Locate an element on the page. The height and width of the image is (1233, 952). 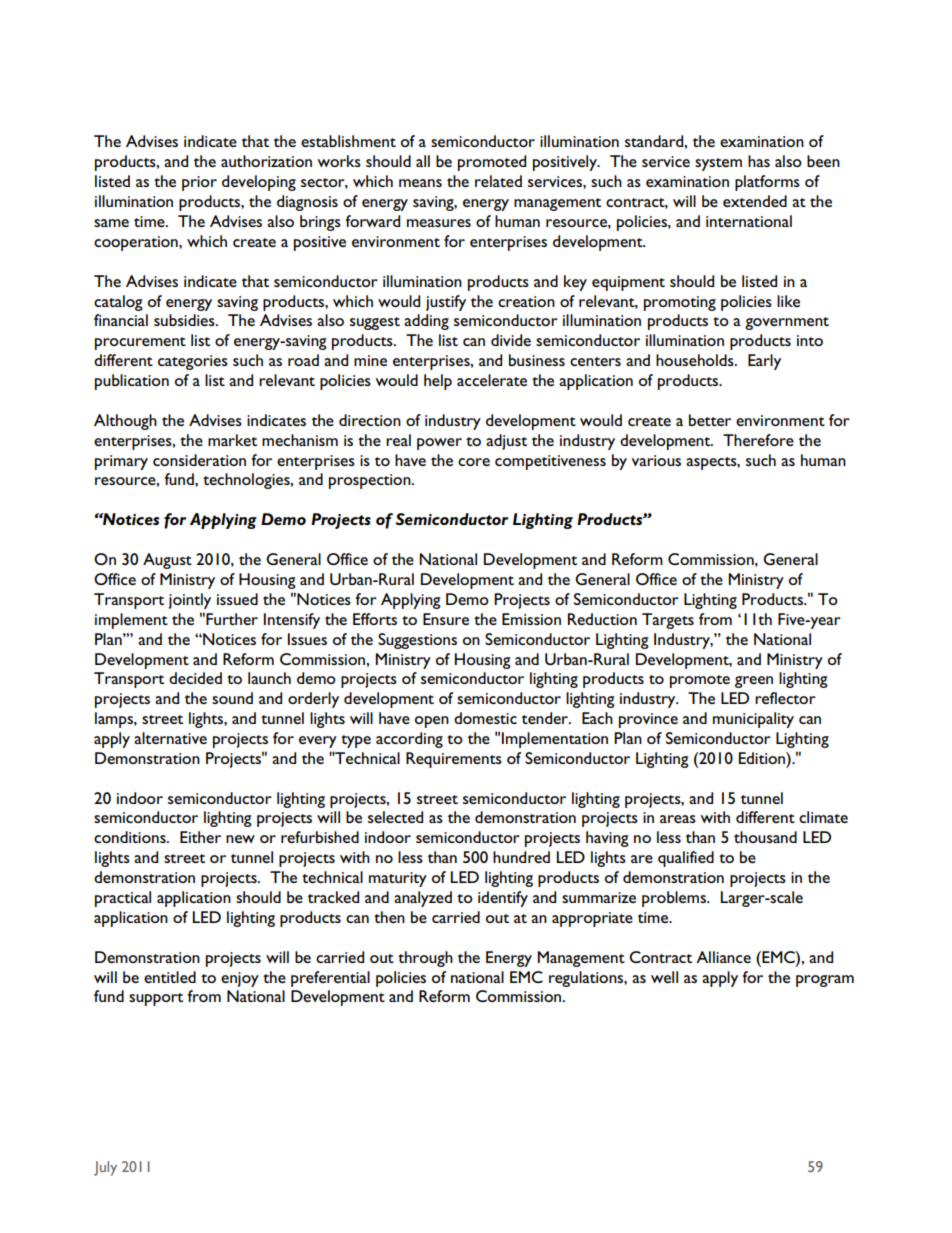
Ensure is located at coordinates (446, 619).
